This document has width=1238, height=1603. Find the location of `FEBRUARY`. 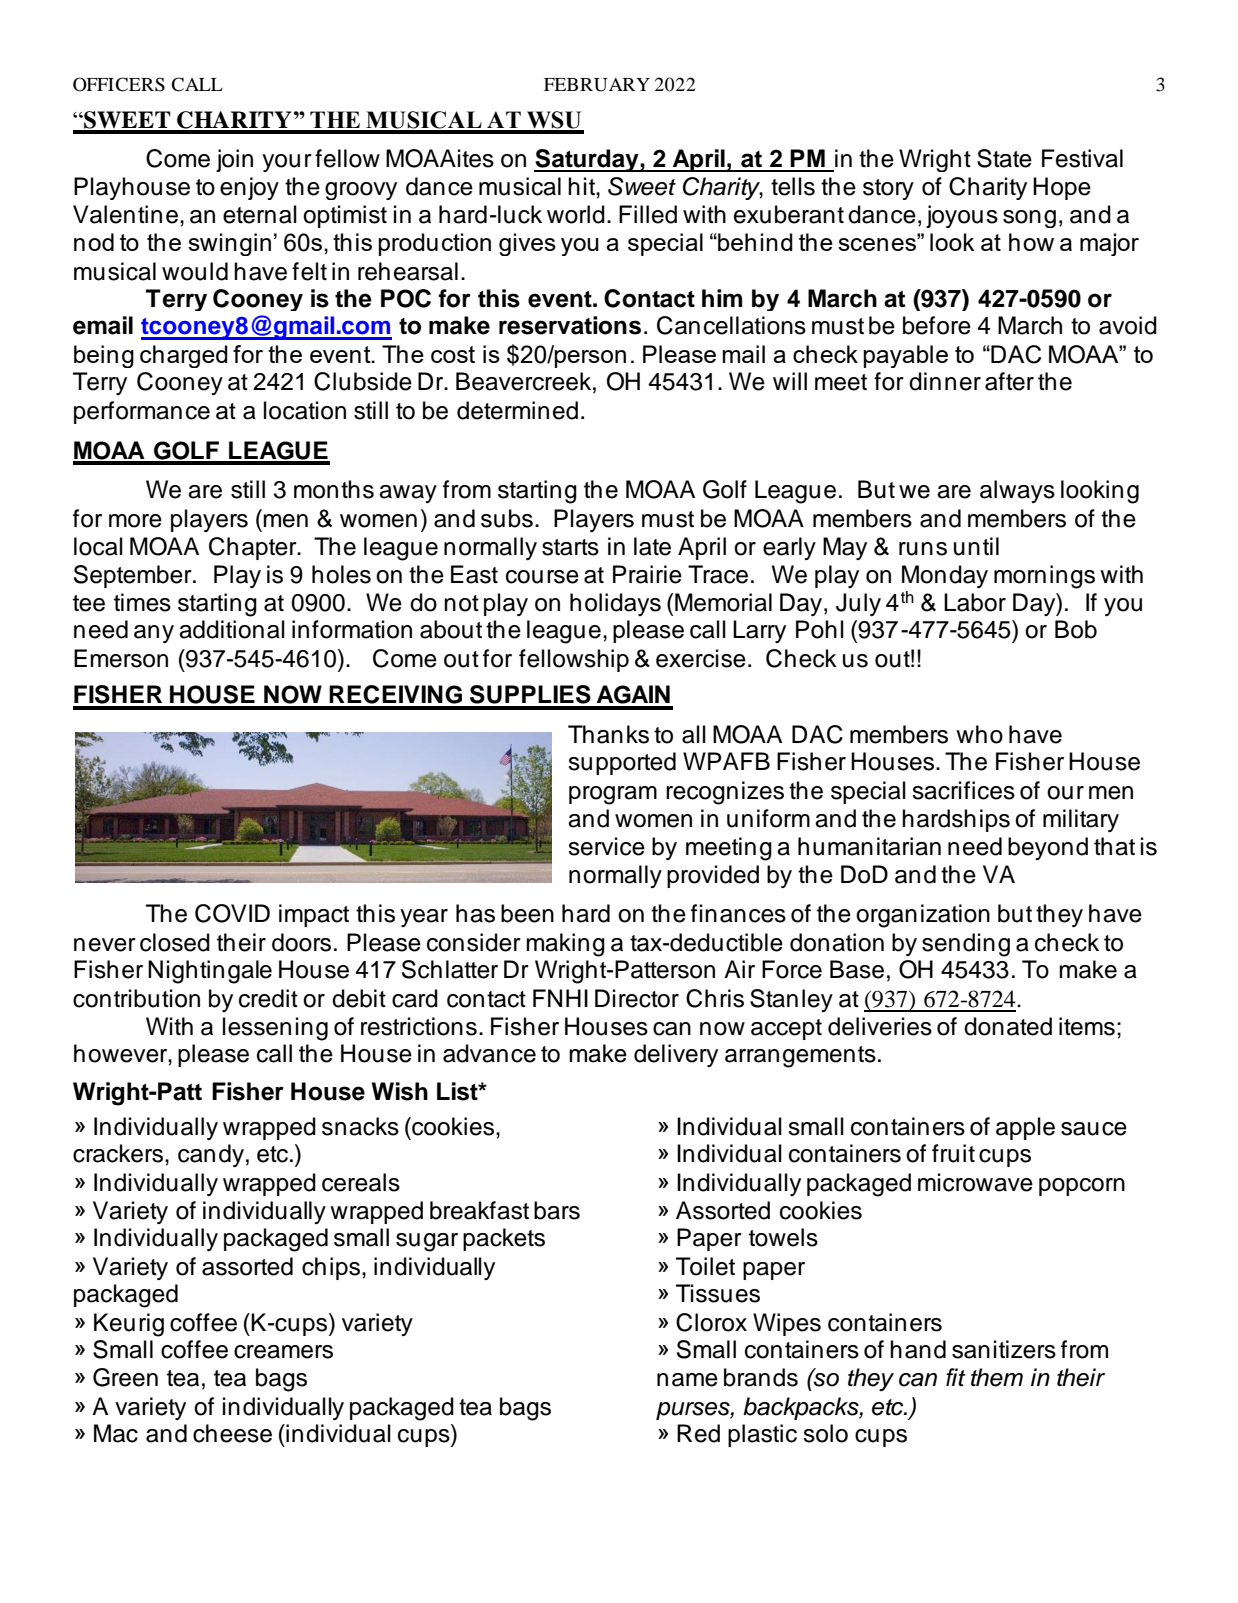

FEBRUARY is located at coordinates (597, 85).
